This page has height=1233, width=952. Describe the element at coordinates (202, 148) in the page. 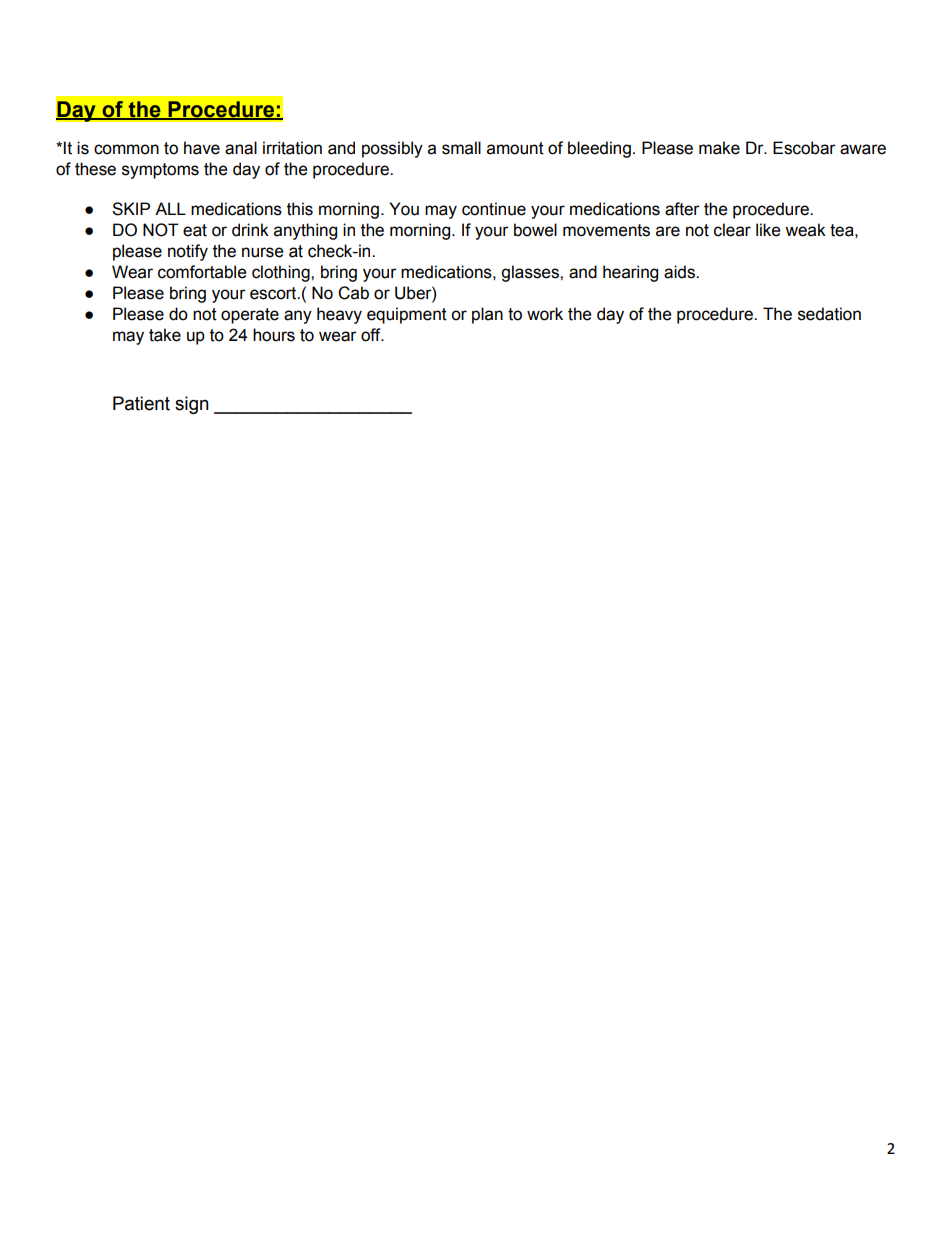

I see `have` at that location.
